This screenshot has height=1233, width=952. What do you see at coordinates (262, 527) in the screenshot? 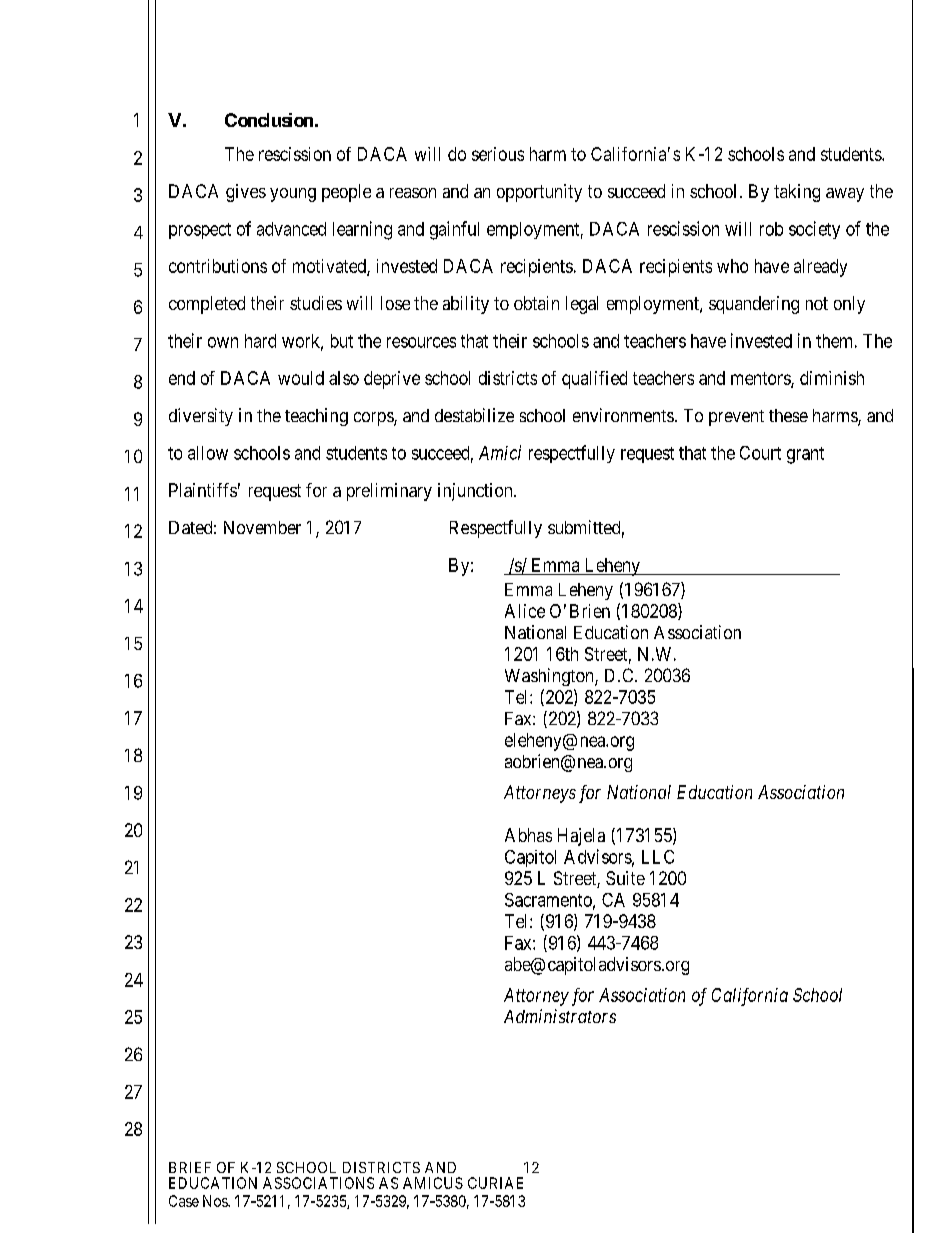
I see `November` at bounding box center [262, 527].
